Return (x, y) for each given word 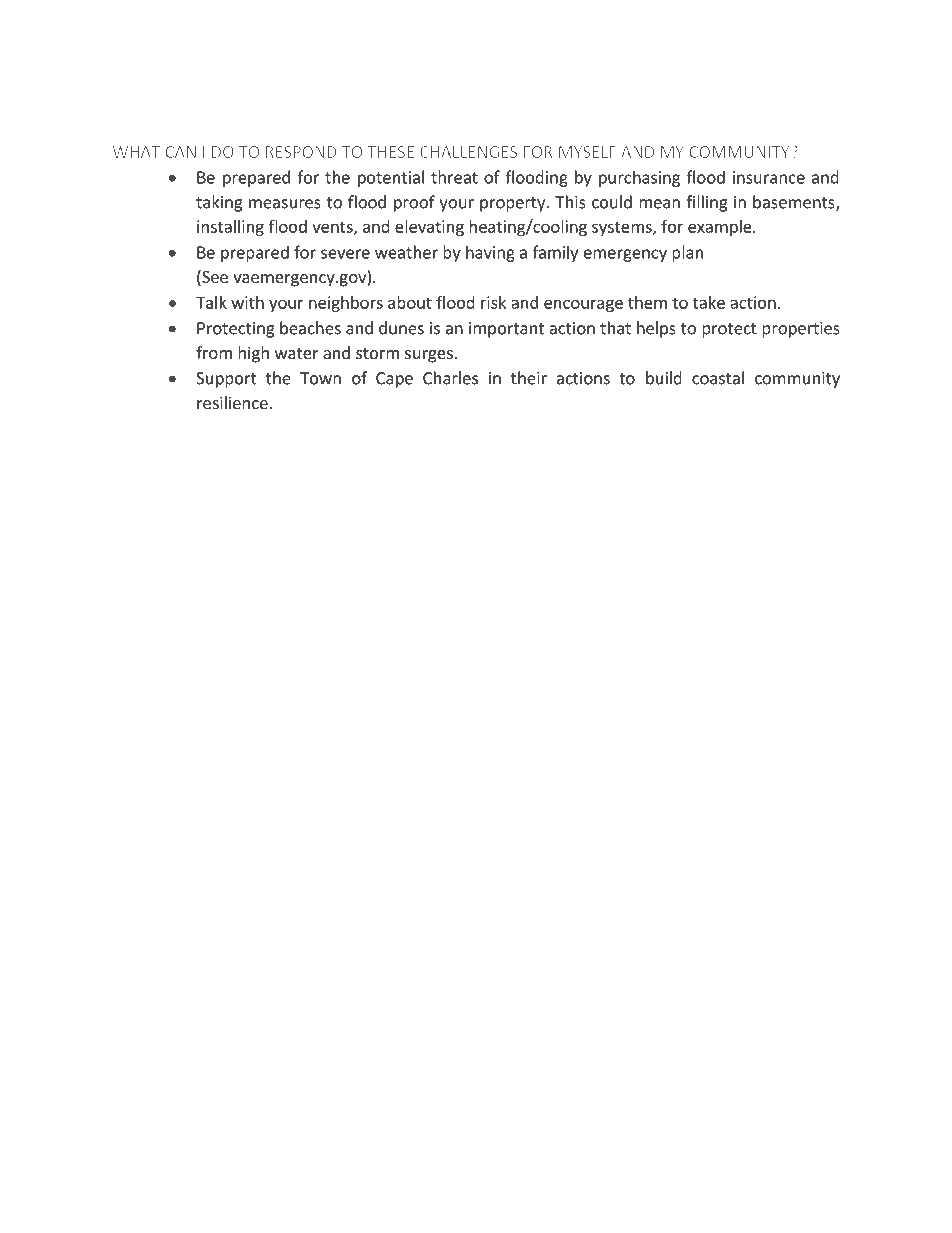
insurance (769, 177)
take (709, 302)
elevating (429, 228)
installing (230, 228)
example (721, 228)
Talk (211, 302)
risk (493, 302)
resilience (232, 402)
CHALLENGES (468, 152)
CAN (180, 152)
